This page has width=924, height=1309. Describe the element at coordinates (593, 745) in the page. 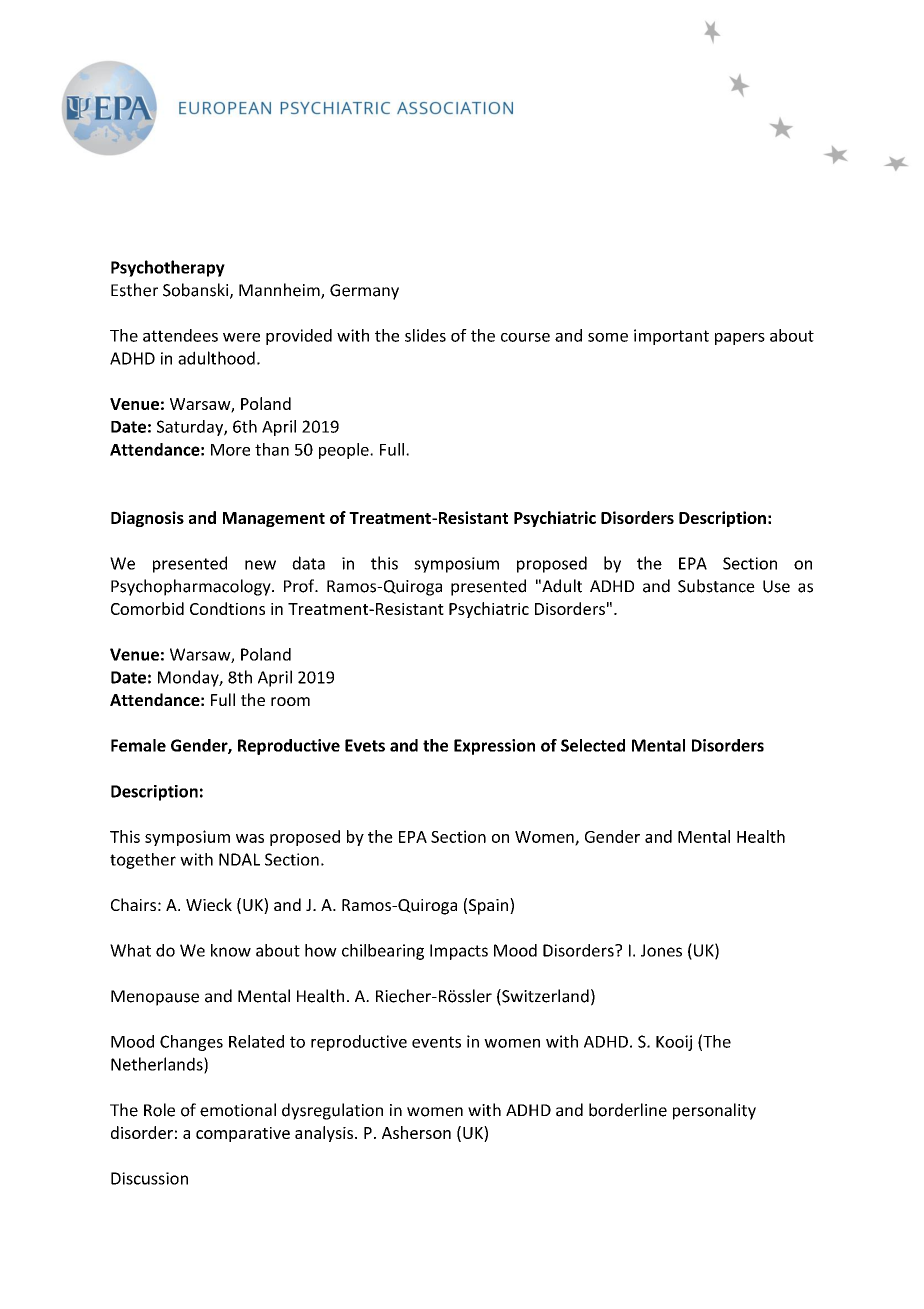

I see `Selected` at that location.
